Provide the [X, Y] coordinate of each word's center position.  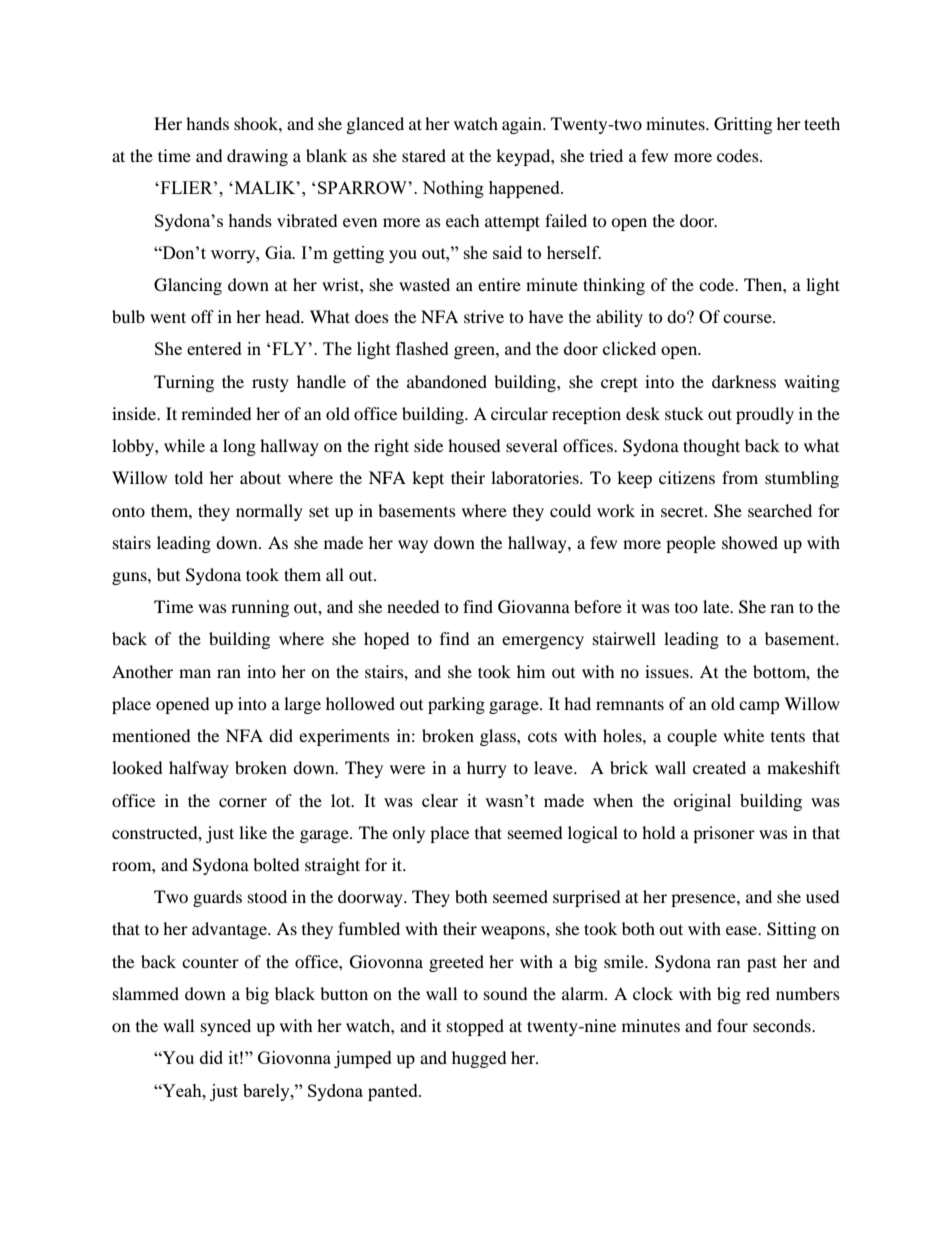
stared [424, 155]
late [717, 606]
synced [226, 1027]
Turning [184, 383]
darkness [744, 381]
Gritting [743, 125]
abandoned [447, 381]
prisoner [724, 834]
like [253, 832]
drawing [257, 157]
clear [440, 800]
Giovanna [534, 607]
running [260, 608]
